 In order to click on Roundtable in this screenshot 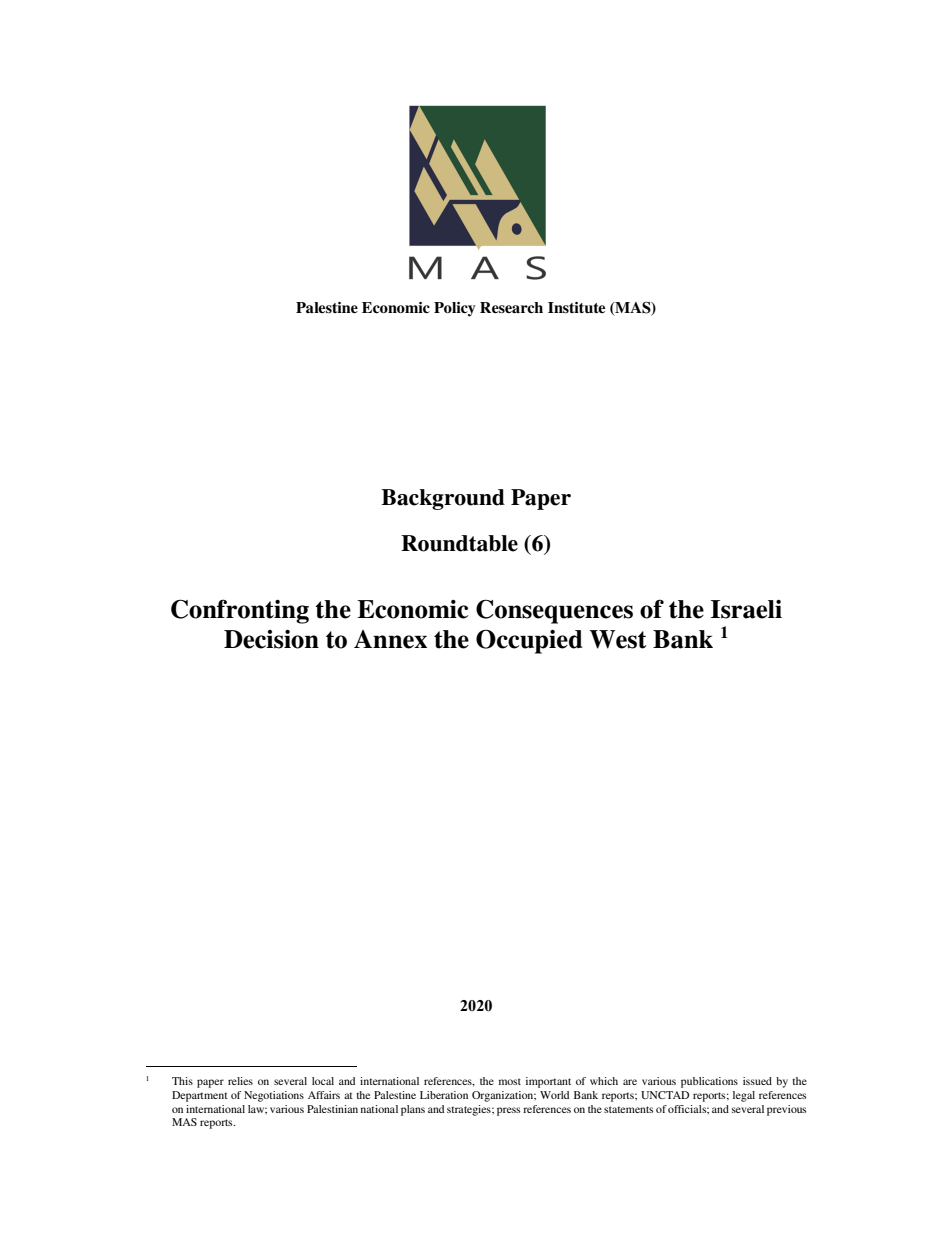, I will do `click(459, 543)`.
